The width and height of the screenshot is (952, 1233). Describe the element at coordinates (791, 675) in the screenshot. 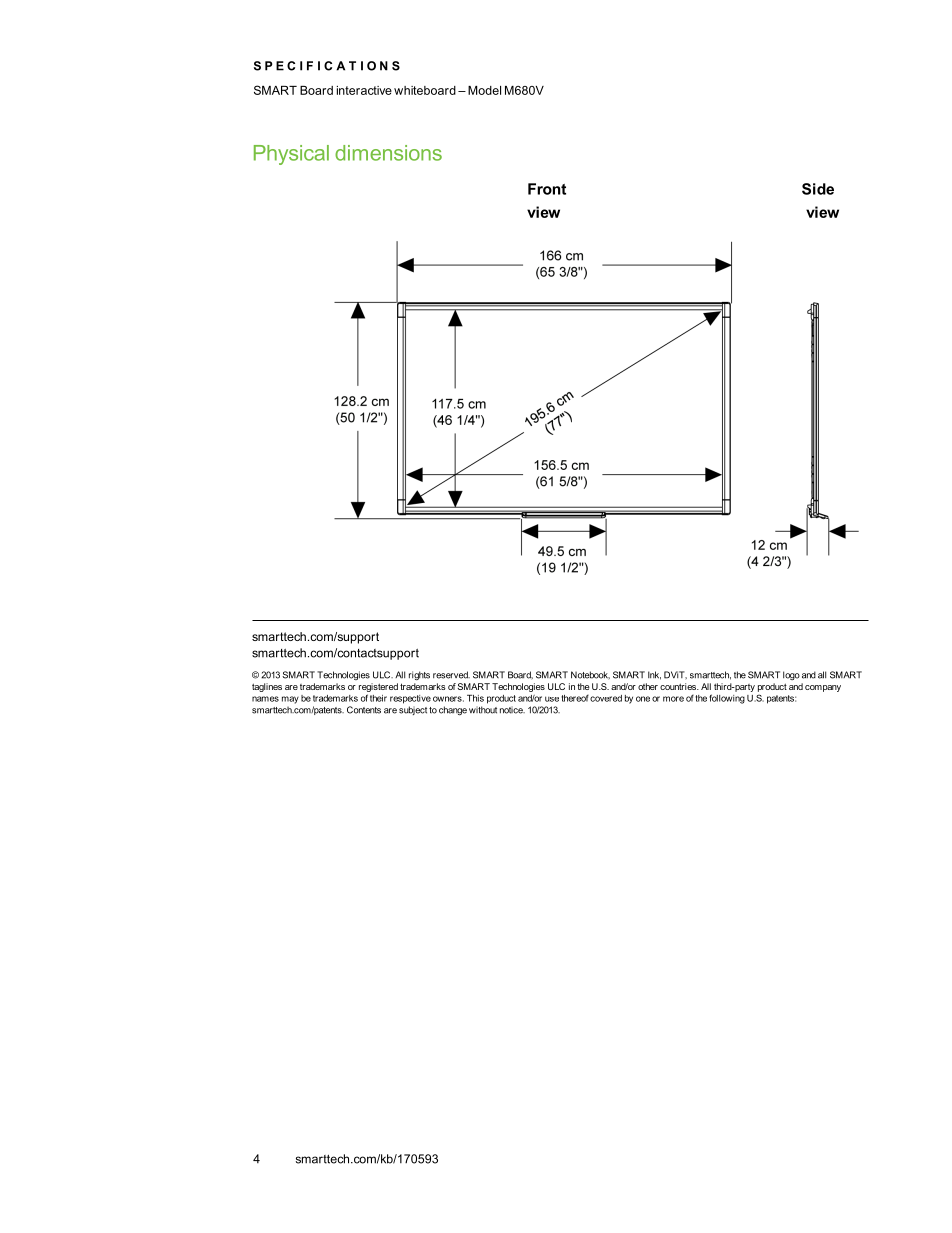

I see `logo` at that location.
